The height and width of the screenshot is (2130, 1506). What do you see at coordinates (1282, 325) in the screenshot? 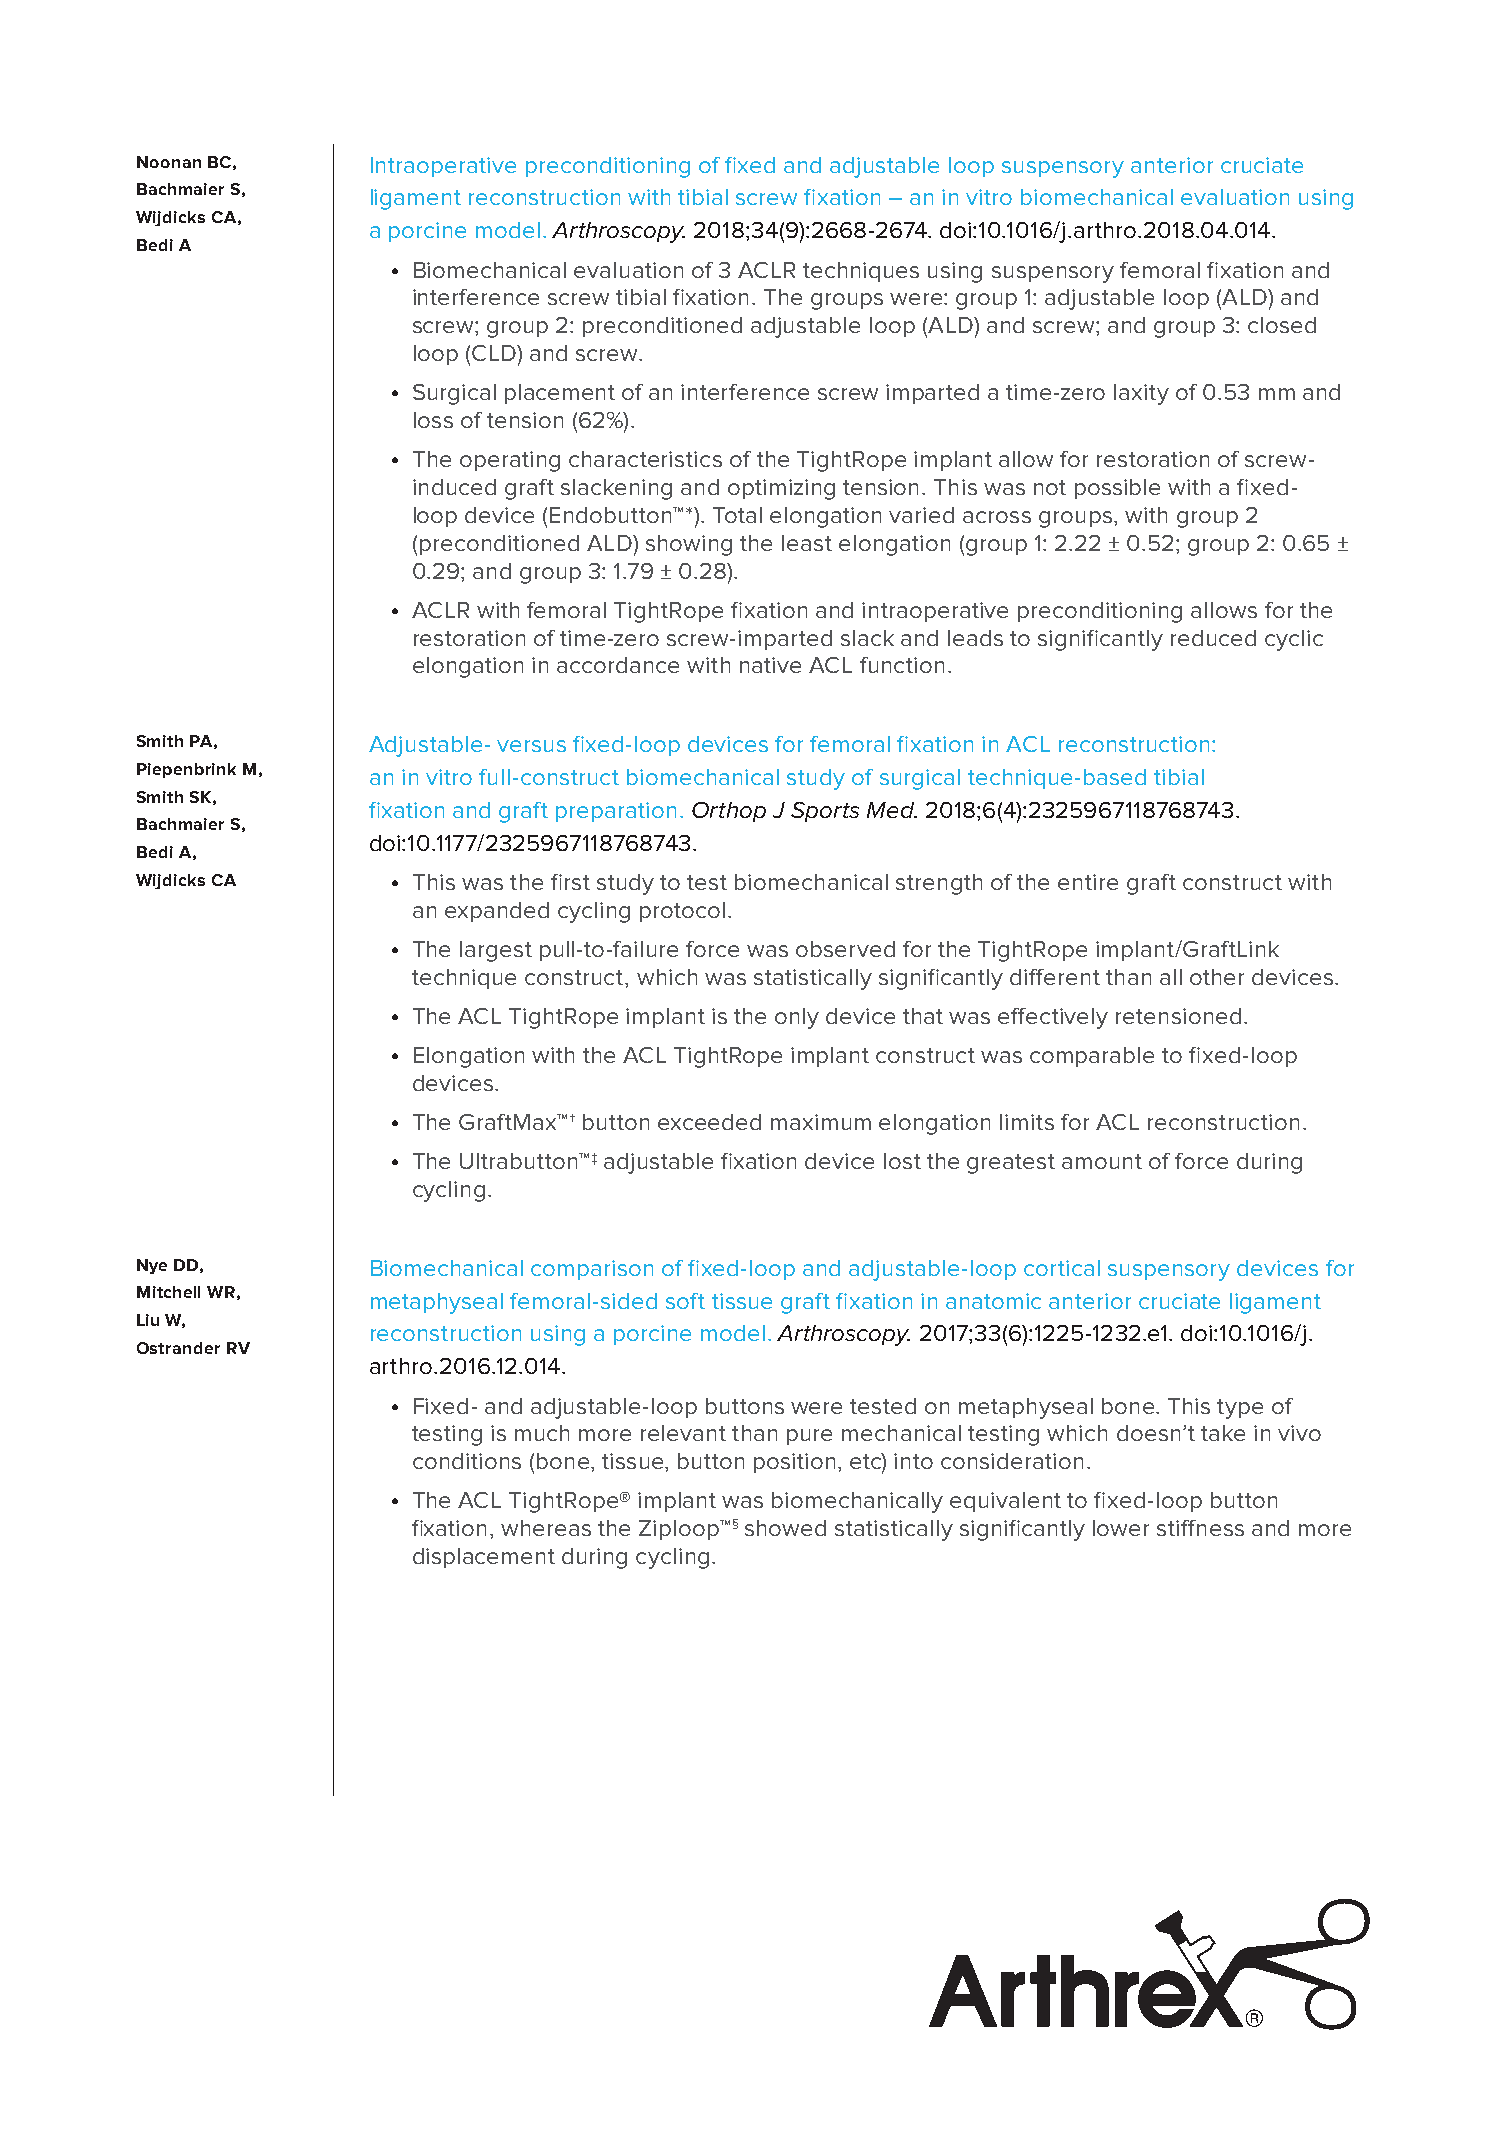
I see `closed` at bounding box center [1282, 325].
